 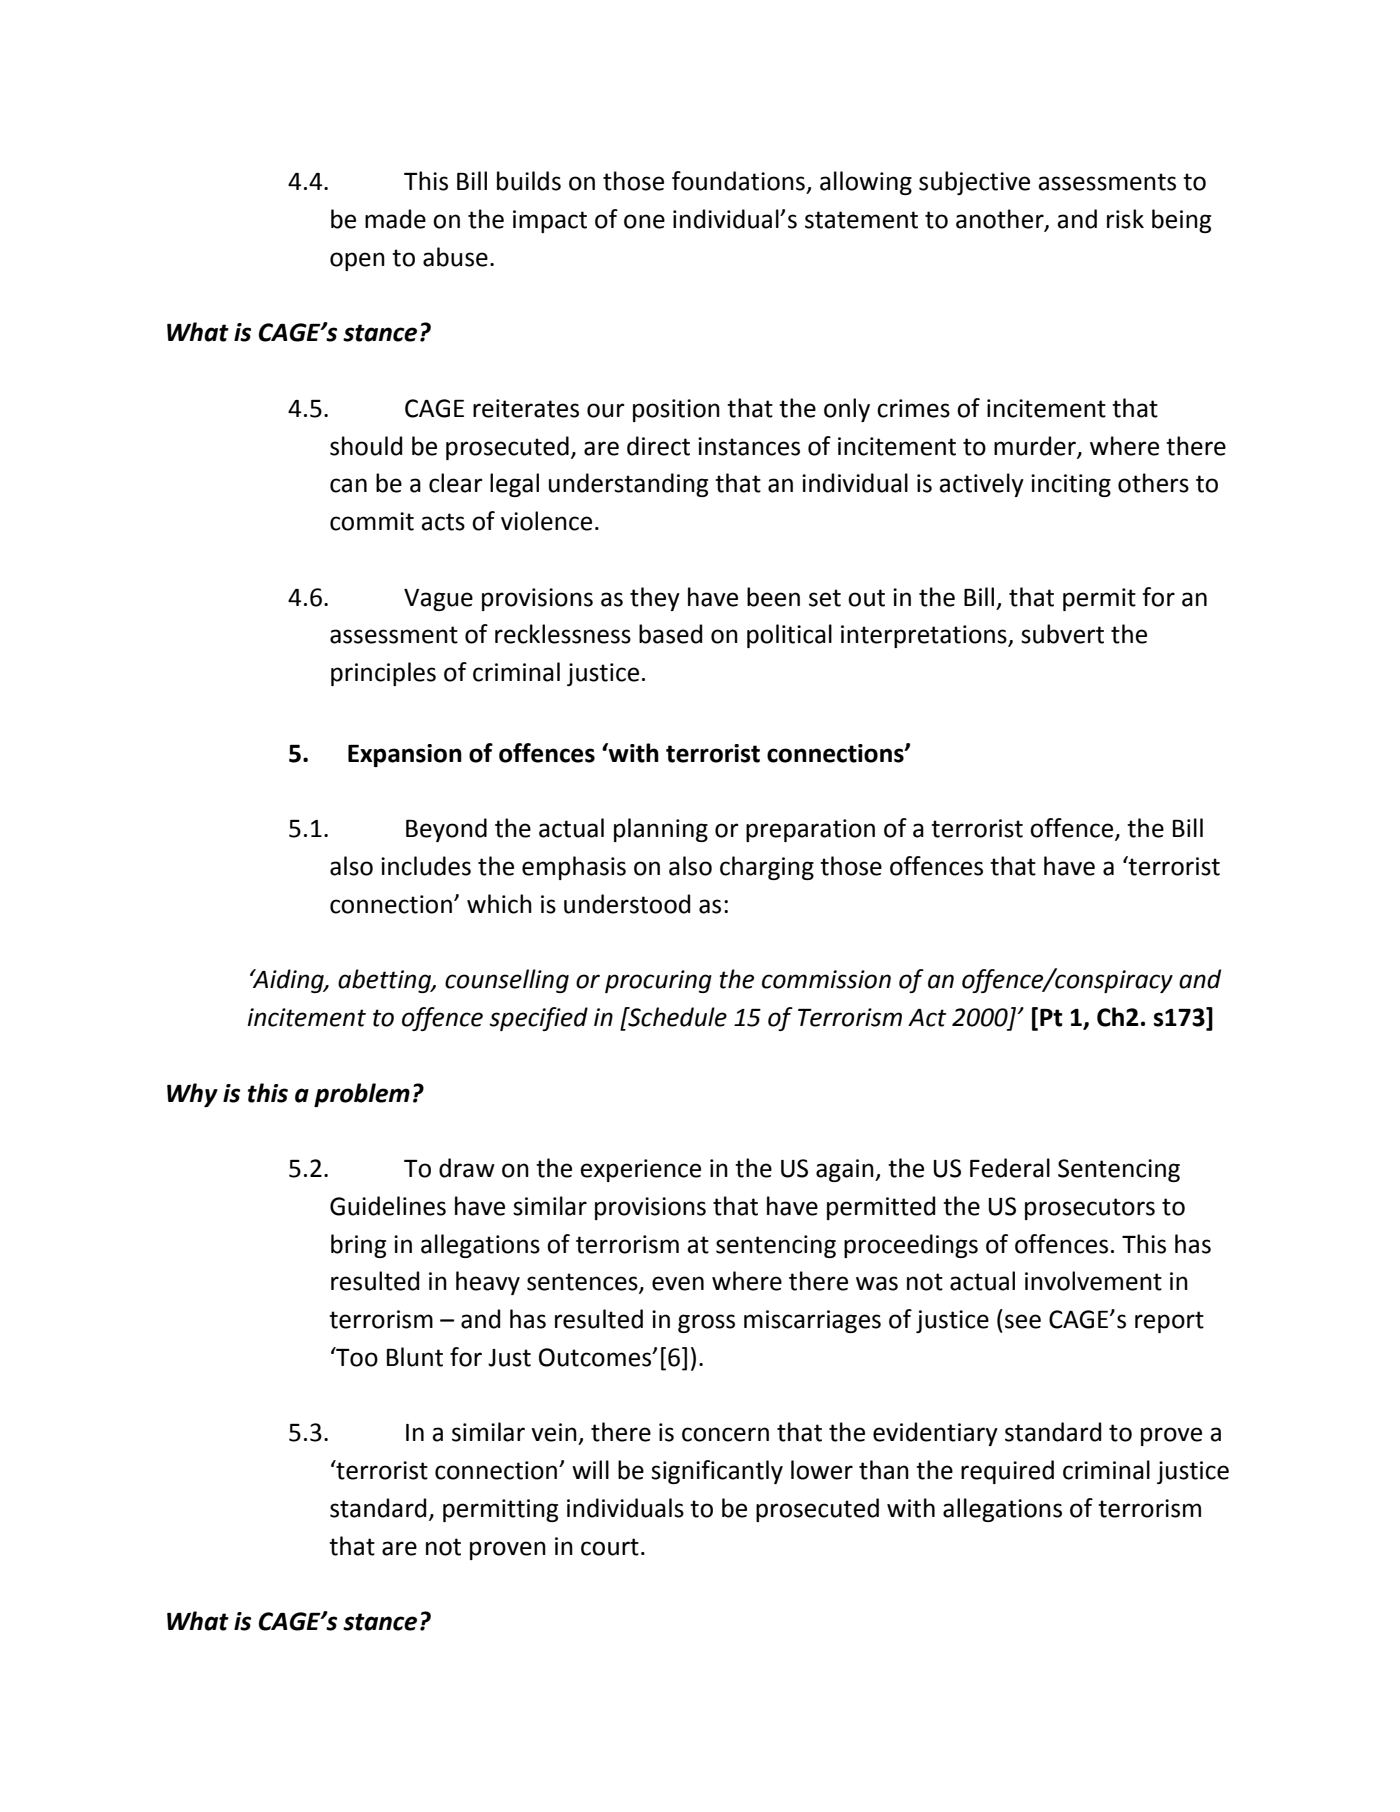 I want to click on another, so click(x=1001, y=220).
